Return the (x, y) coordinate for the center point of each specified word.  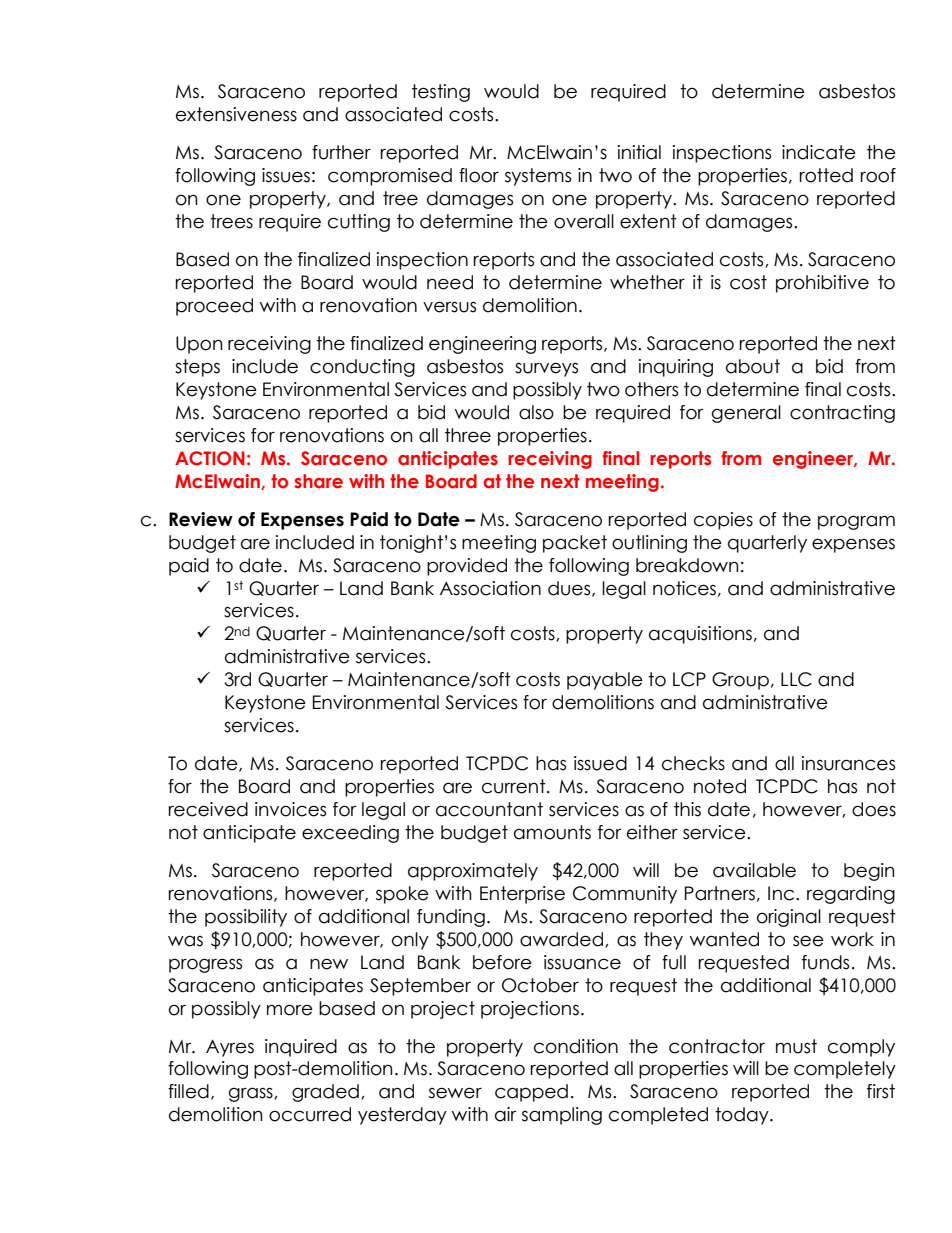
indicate (819, 152)
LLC (796, 679)
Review (201, 519)
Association (490, 588)
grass (252, 1094)
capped (531, 1093)
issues (286, 175)
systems (538, 177)
